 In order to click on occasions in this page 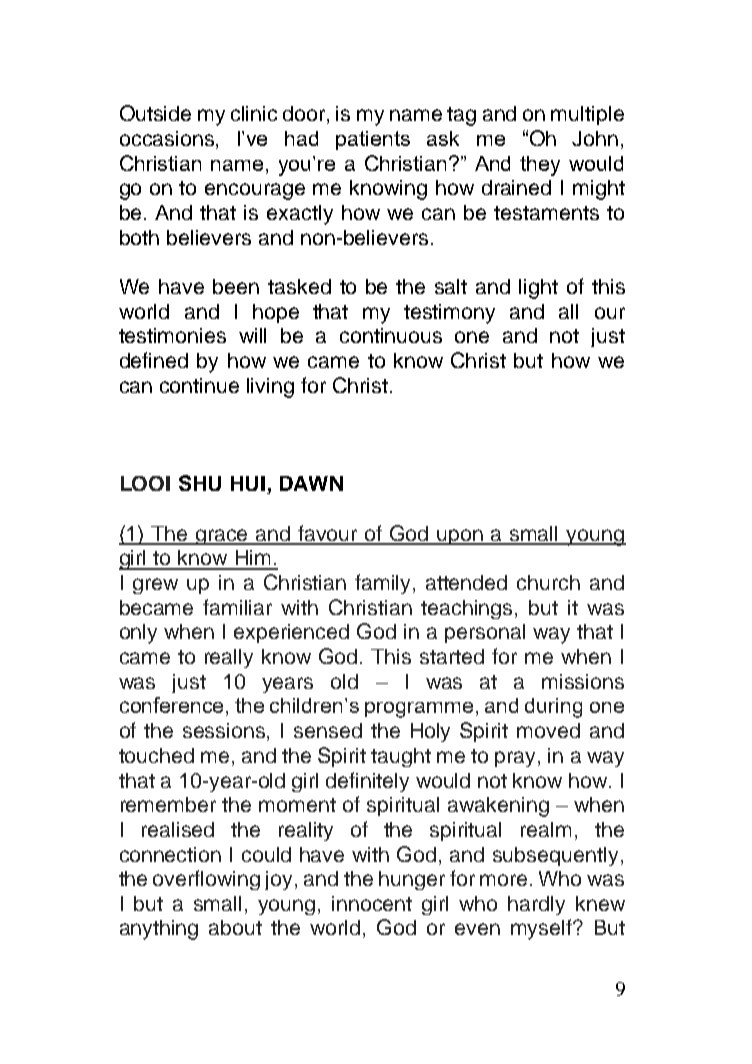, I will do `click(167, 138)`.
